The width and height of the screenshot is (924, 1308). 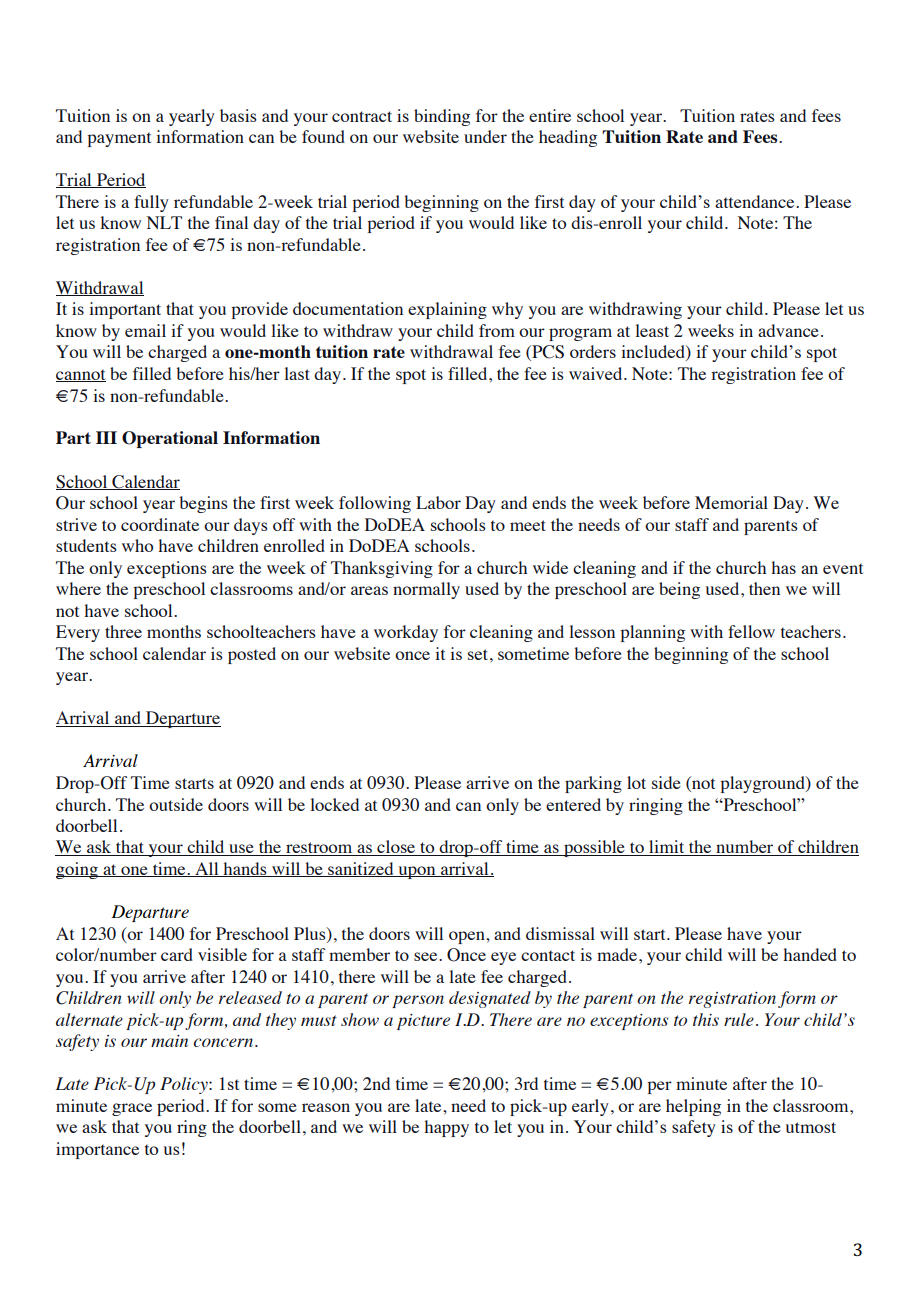 I want to click on helping, so click(x=693, y=1107).
